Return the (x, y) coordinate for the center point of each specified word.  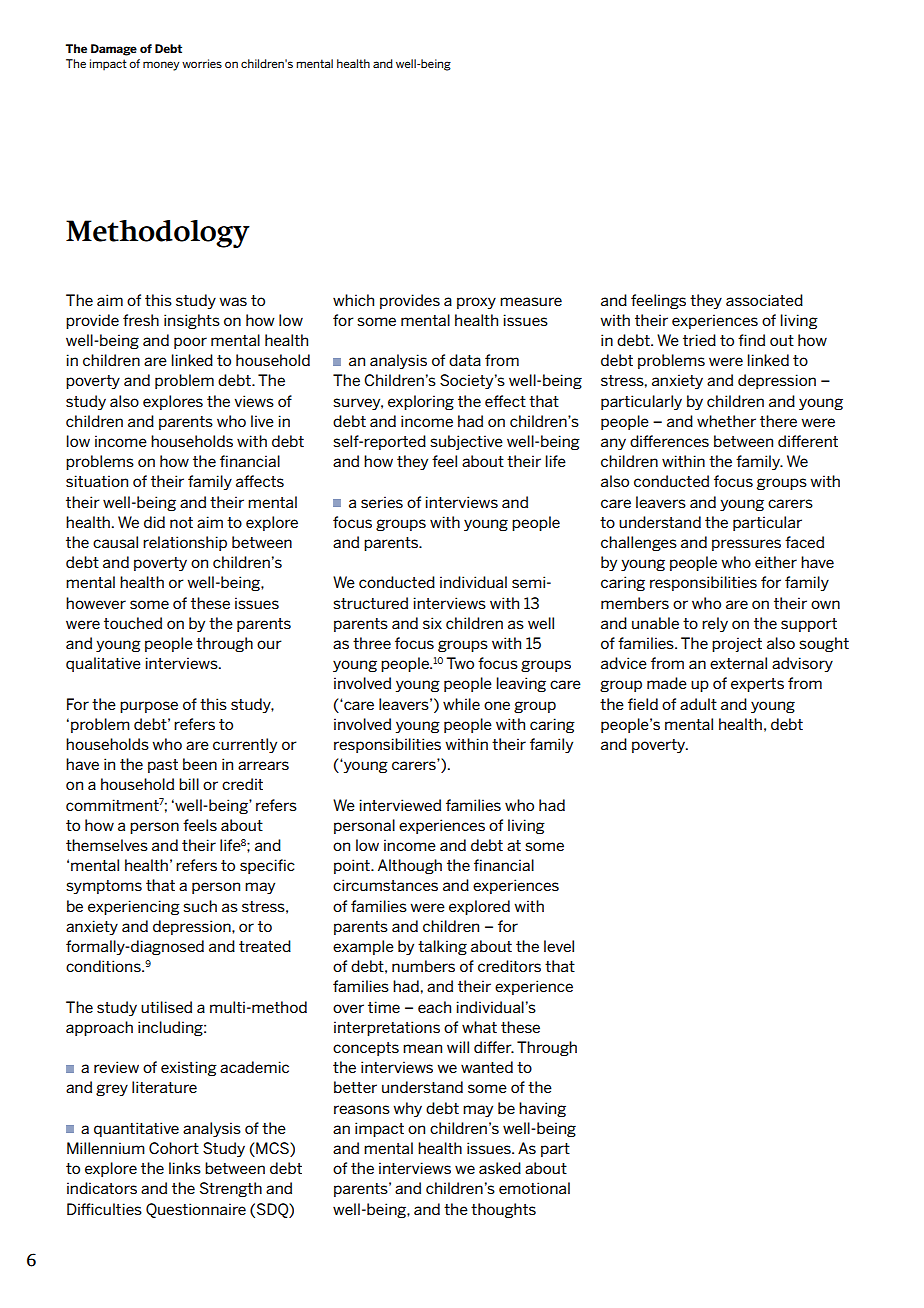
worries (202, 63)
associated (764, 300)
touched (133, 623)
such (200, 906)
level (559, 946)
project (737, 644)
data (465, 360)
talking (442, 947)
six (432, 623)
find (751, 340)
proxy (476, 303)
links (185, 1168)
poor (190, 343)
